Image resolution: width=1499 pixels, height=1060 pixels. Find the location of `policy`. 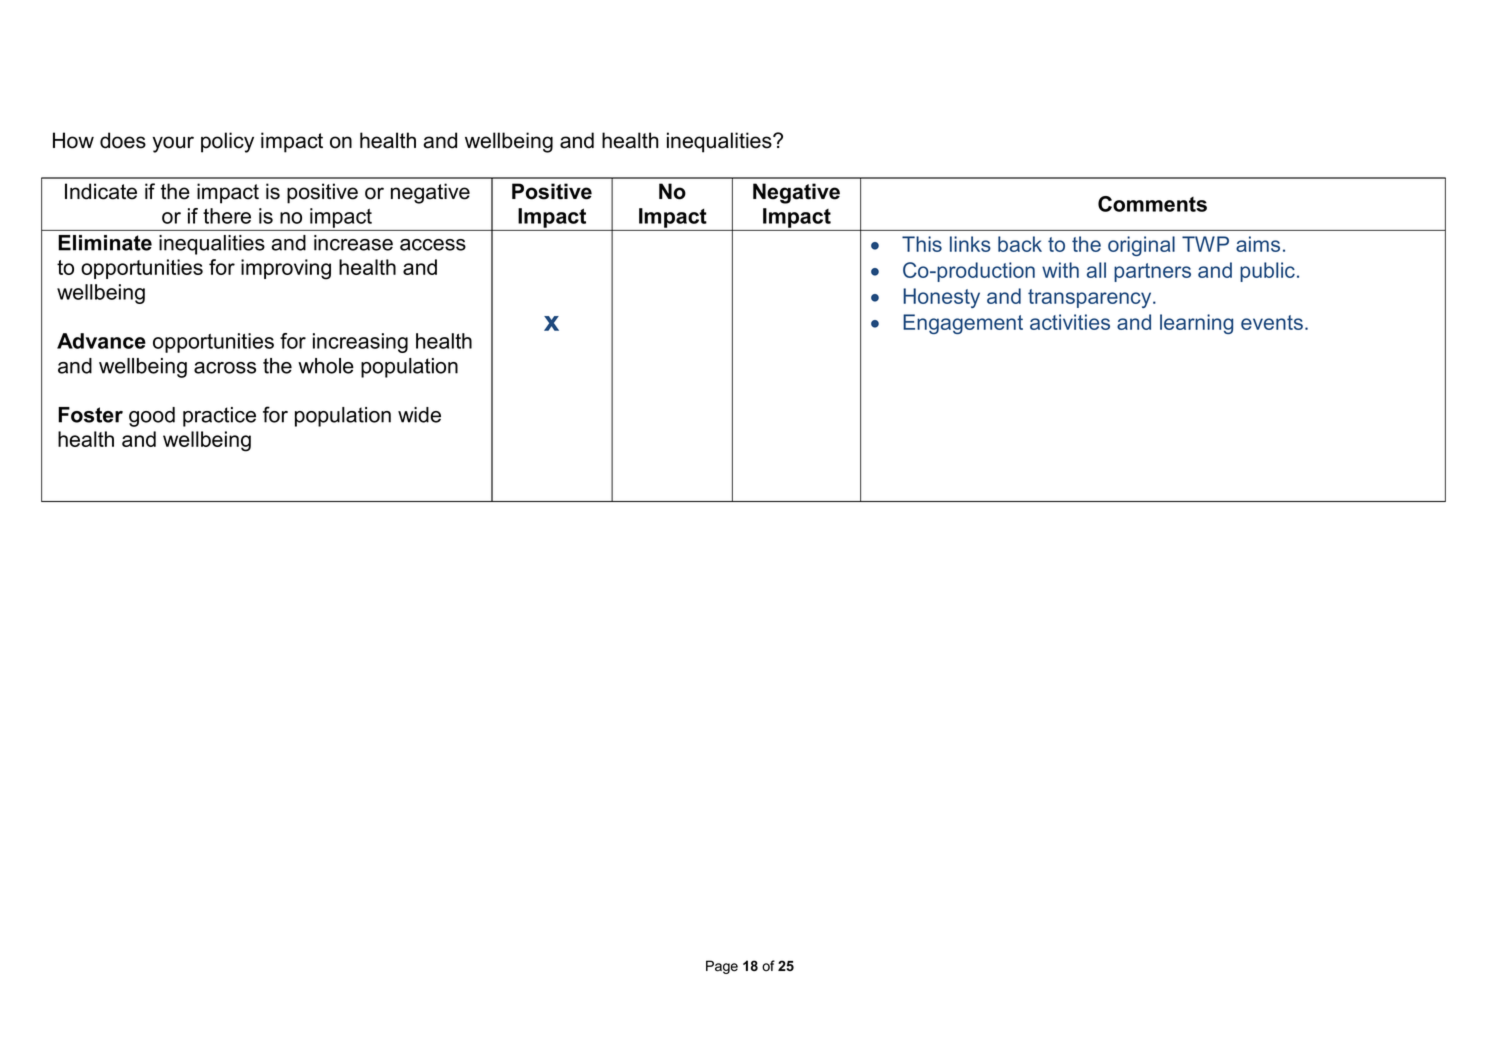

policy is located at coordinates (227, 142).
